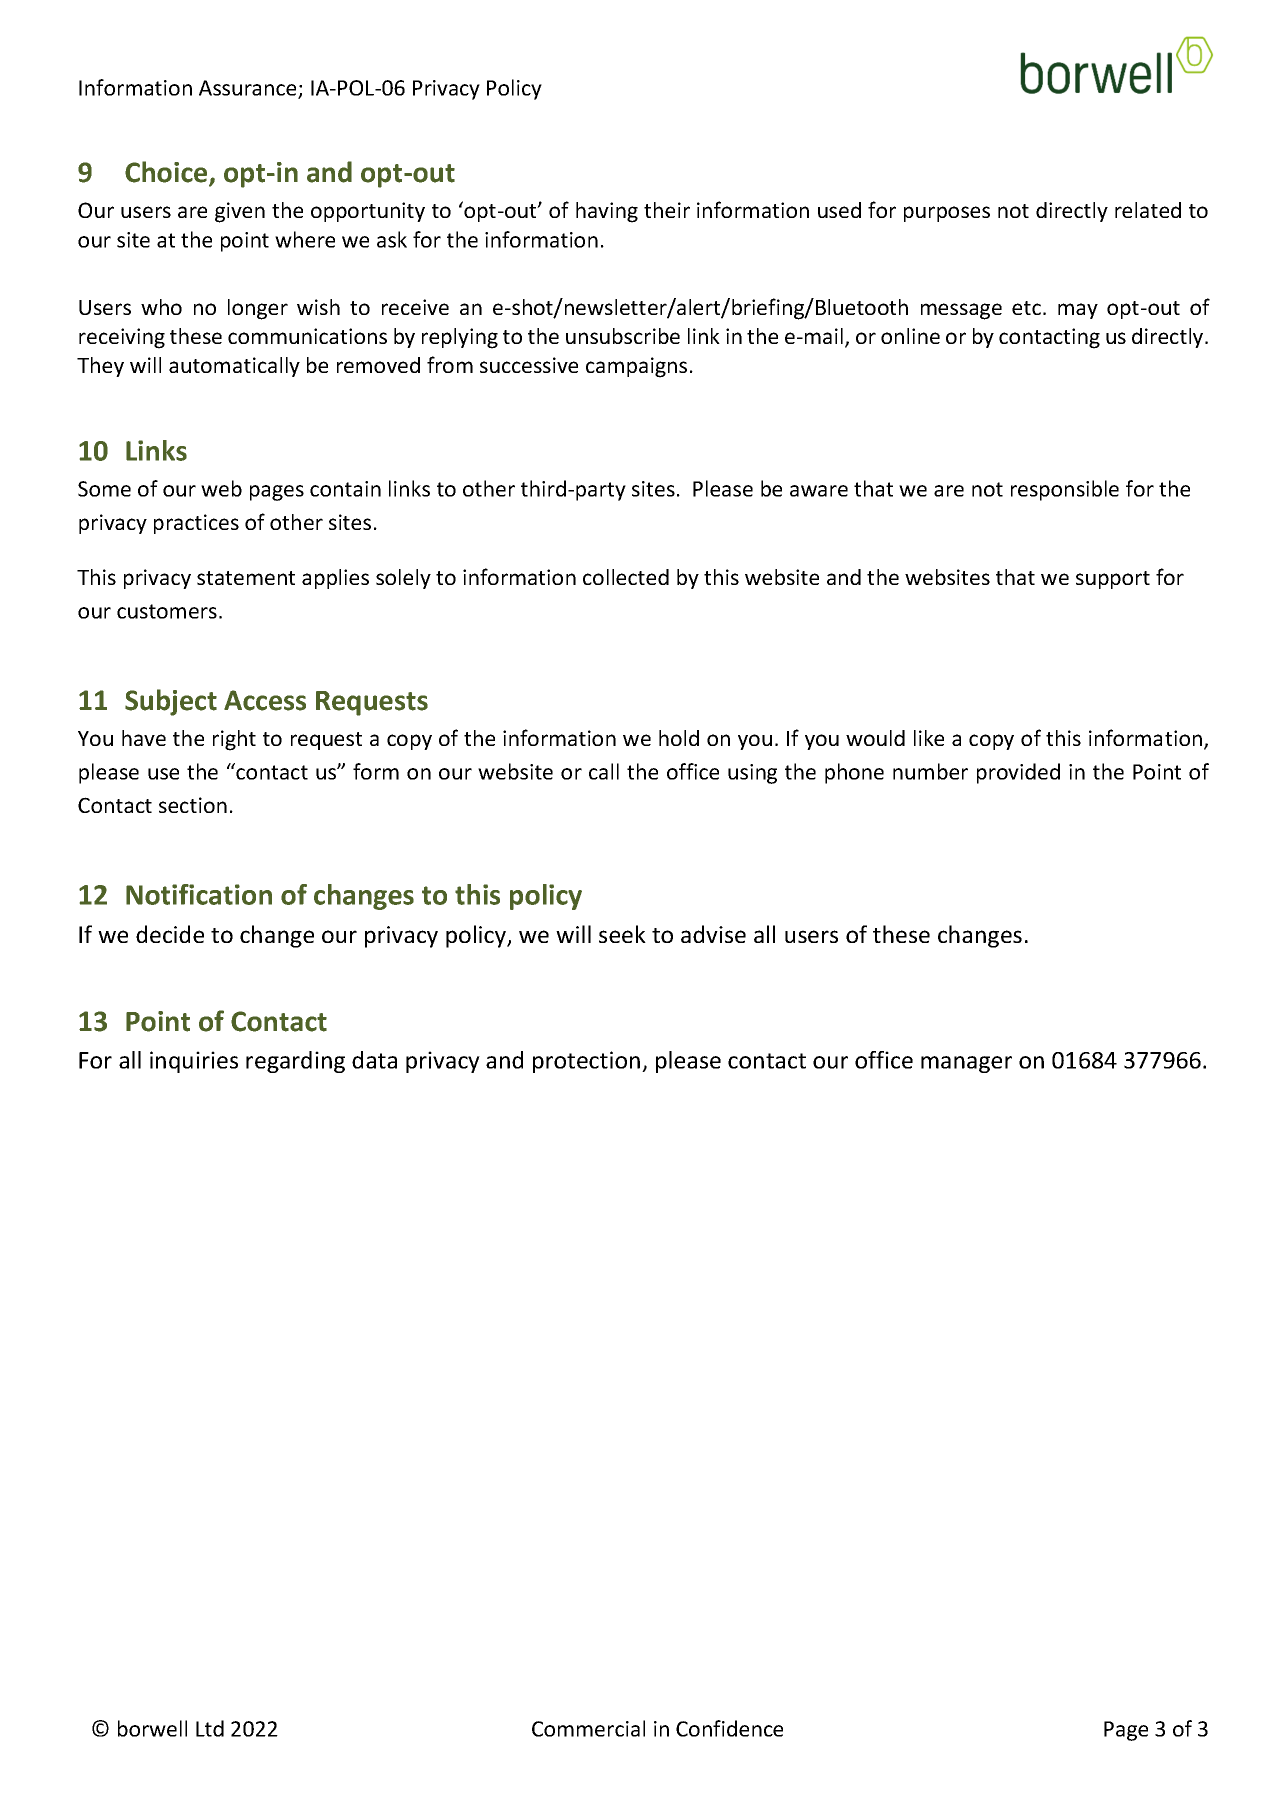 The height and width of the image is (1820, 1287). What do you see at coordinates (588, 1062) in the image?
I see `protection` at bounding box center [588, 1062].
